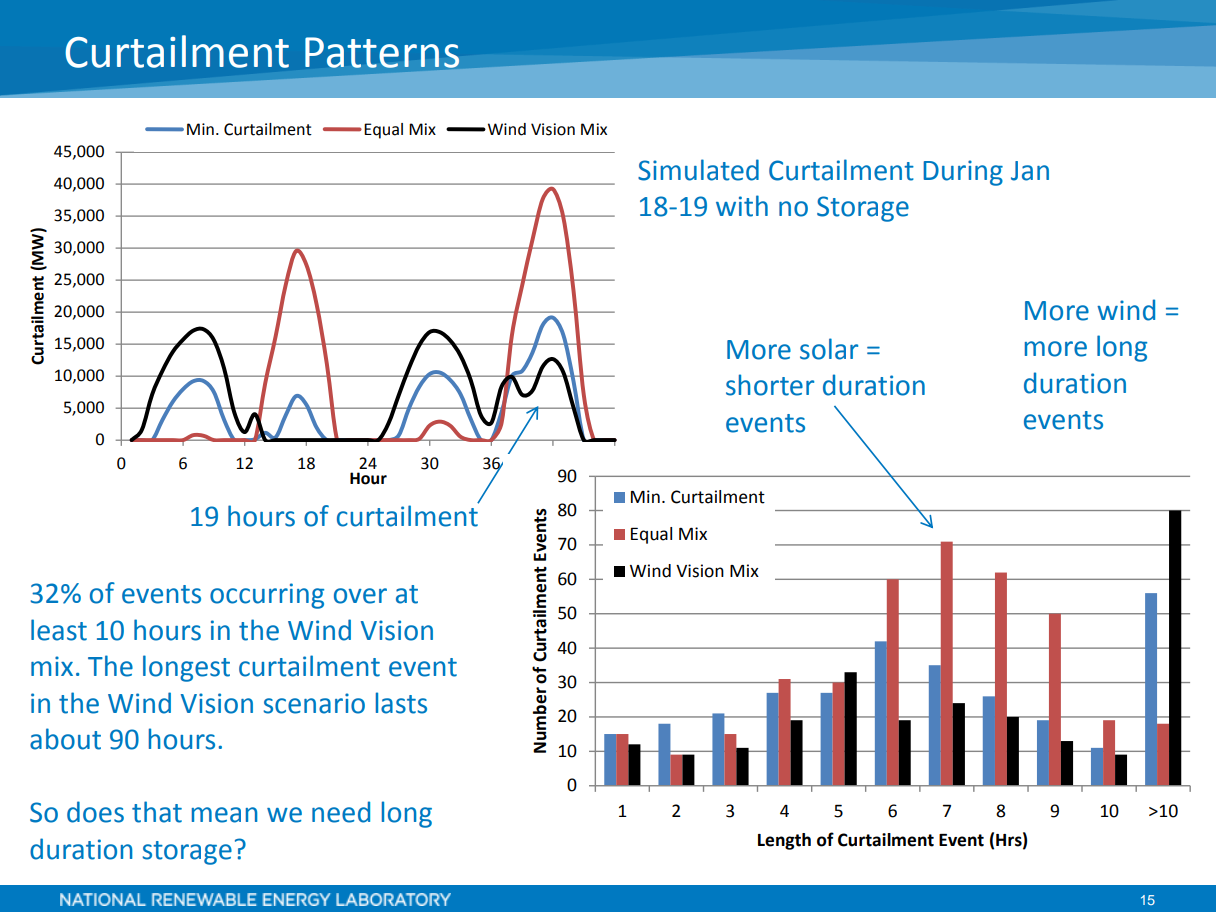  Describe the element at coordinates (383, 53) in the screenshot. I see `Patterns` at that location.
